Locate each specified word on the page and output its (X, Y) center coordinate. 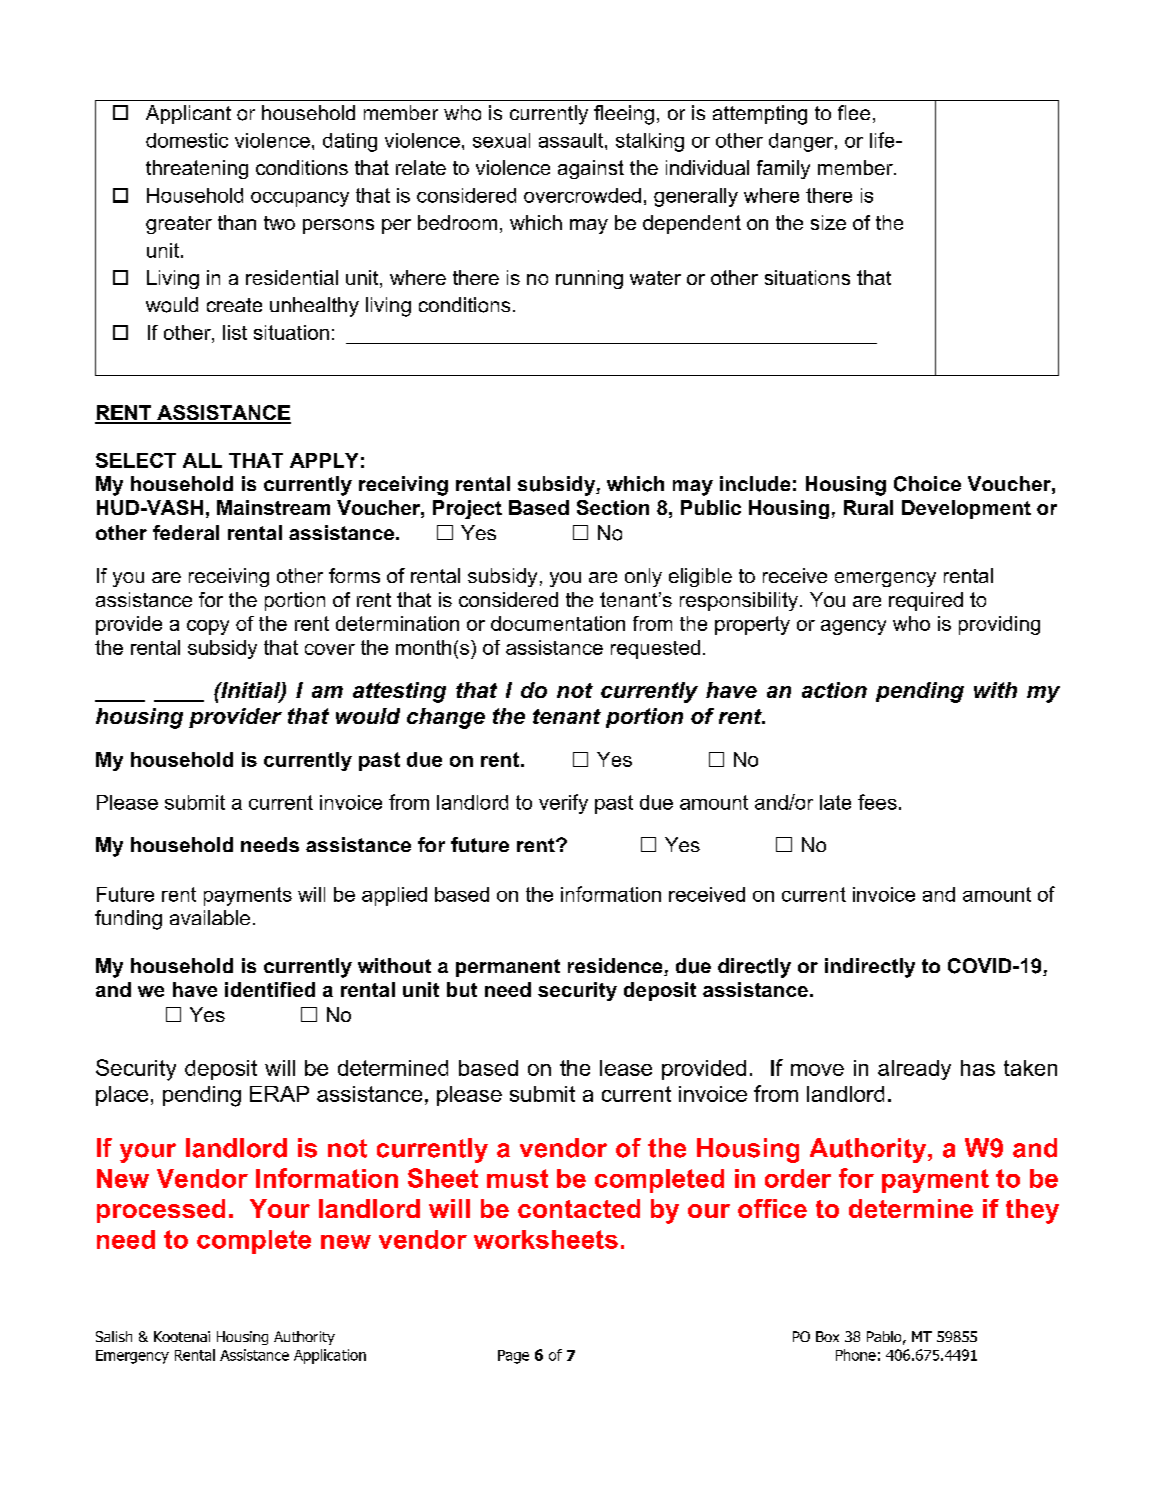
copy (208, 627)
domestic (187, 140)
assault (572, 140)
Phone (856, 1355)
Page (513, 1357)
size (828, 222)
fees (877, 802)
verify (563, 804)
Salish (114, 1336)
